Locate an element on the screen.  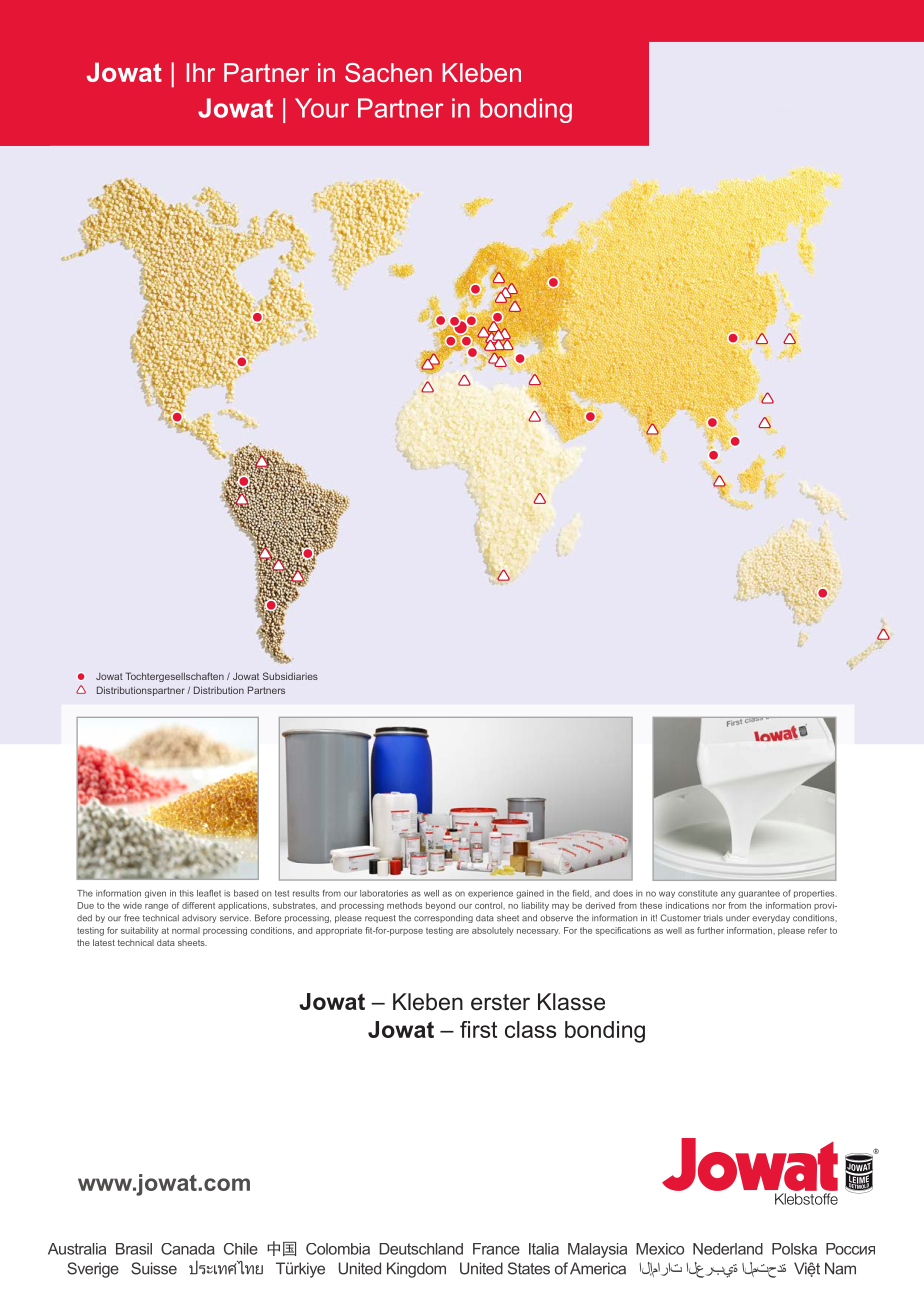
guarantee is located at coordinates (759, 894).
